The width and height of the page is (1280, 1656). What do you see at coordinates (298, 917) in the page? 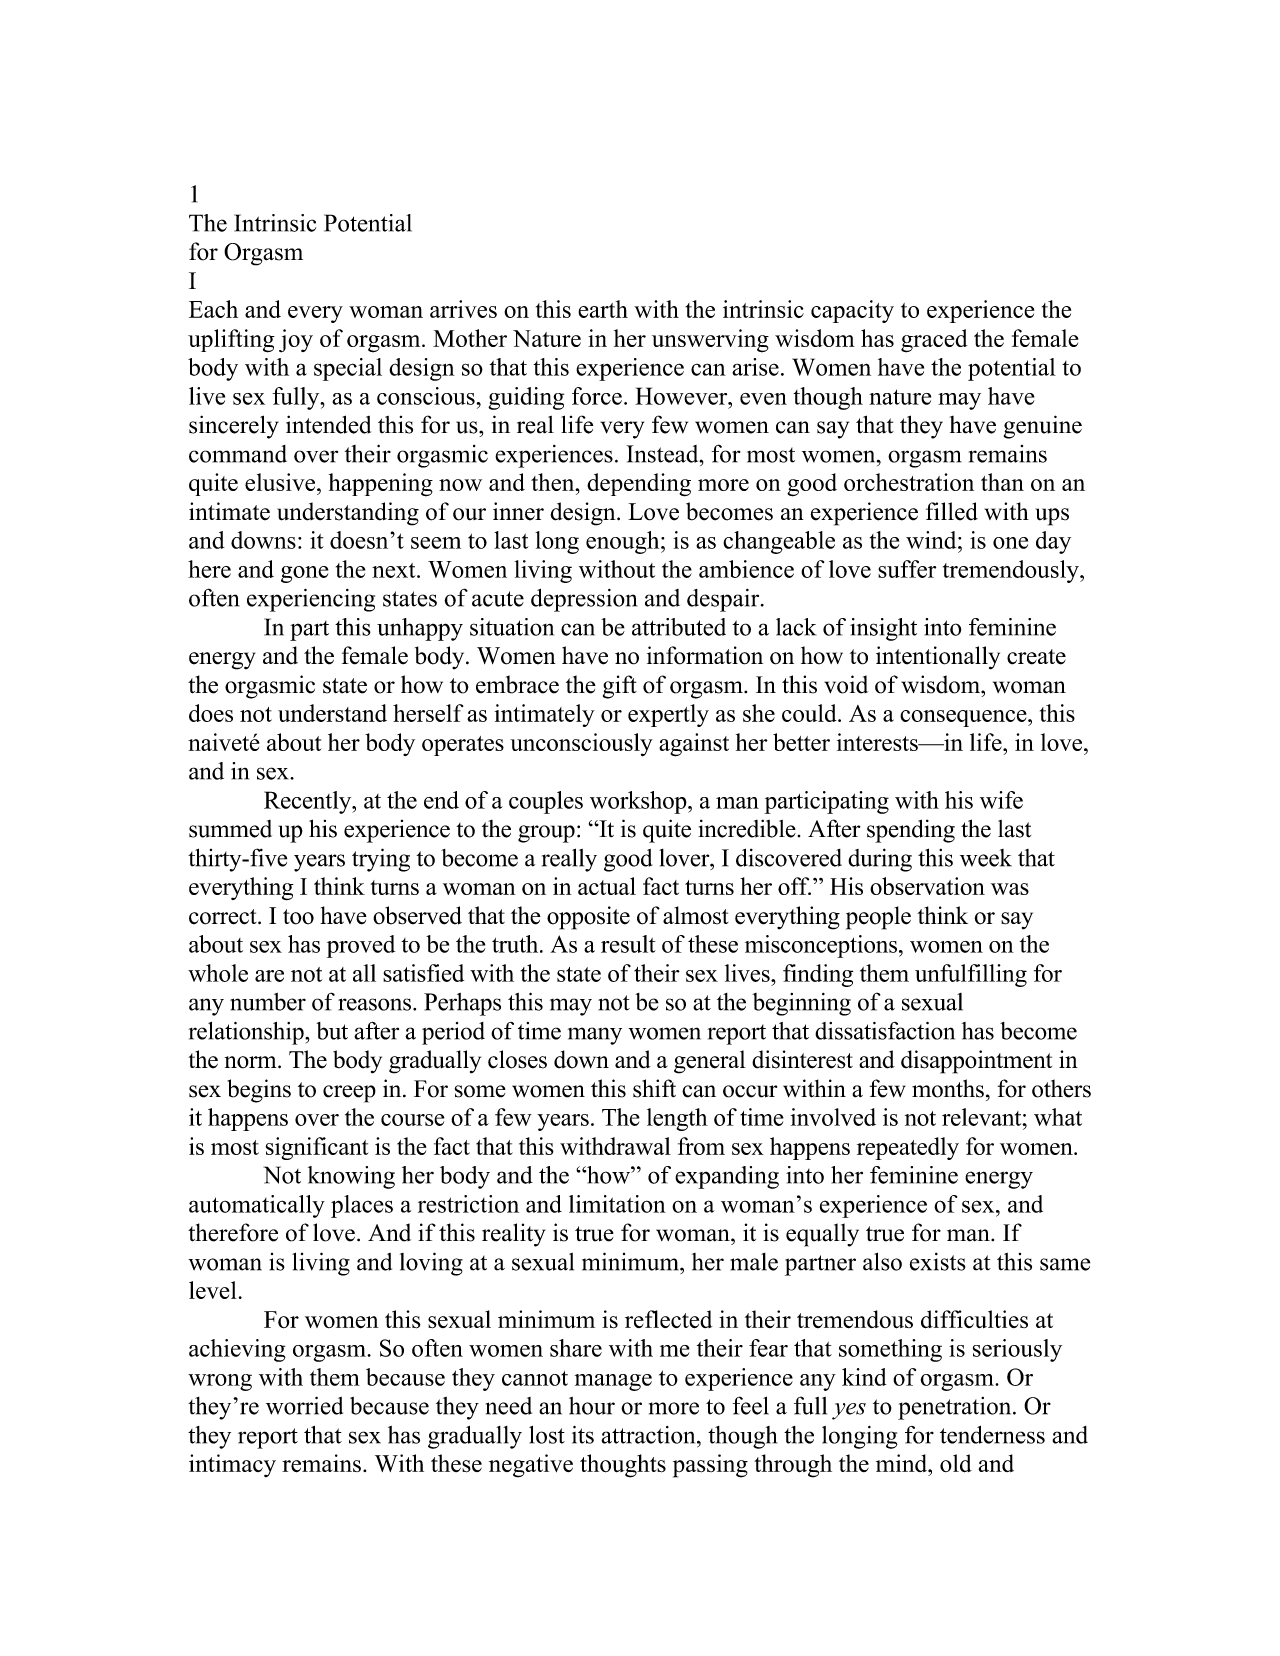
I see `too` at bounding box center [298, 917].
